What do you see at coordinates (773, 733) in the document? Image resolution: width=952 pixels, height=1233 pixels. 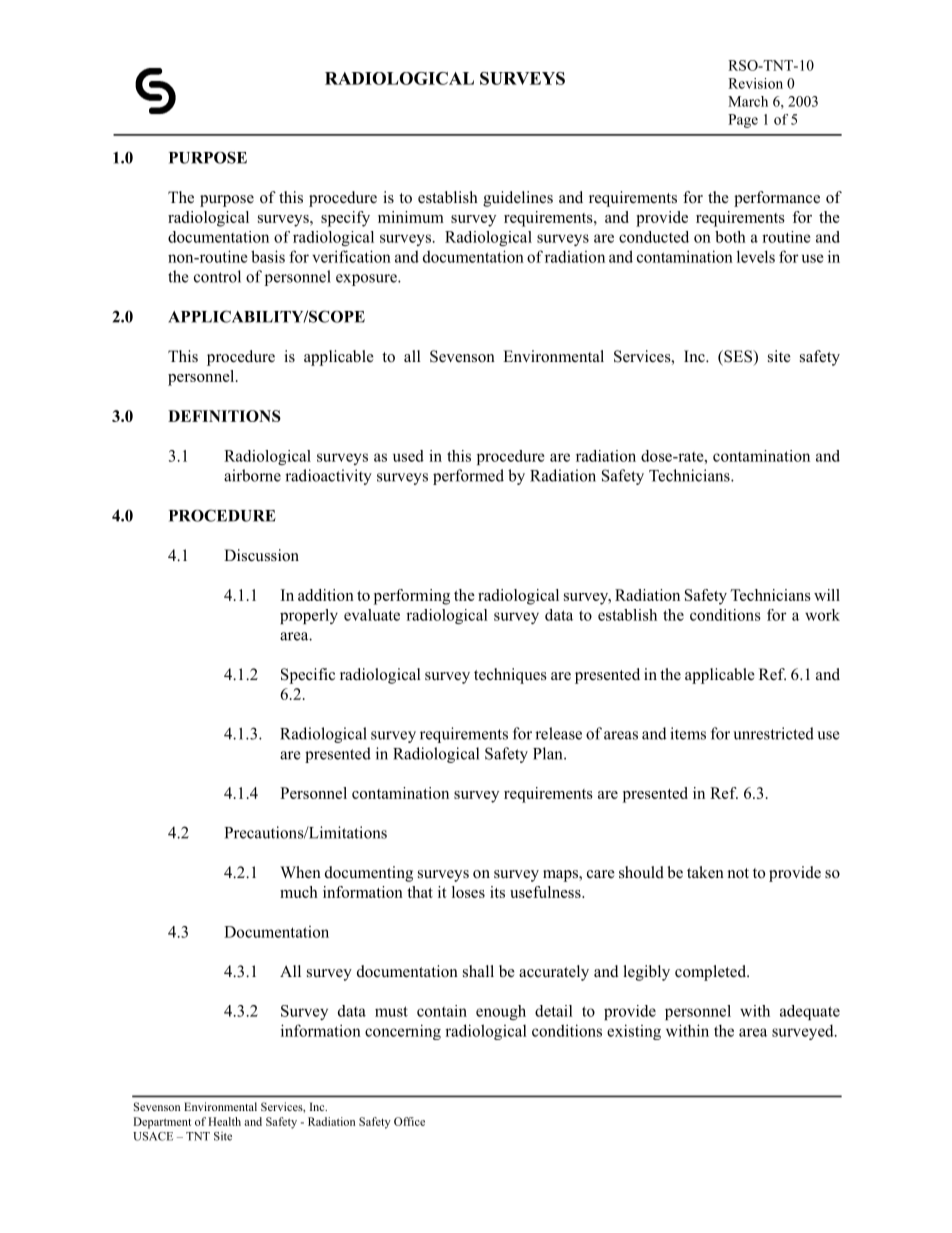 I see `unrestricted` at bounding box center [773, 733].
